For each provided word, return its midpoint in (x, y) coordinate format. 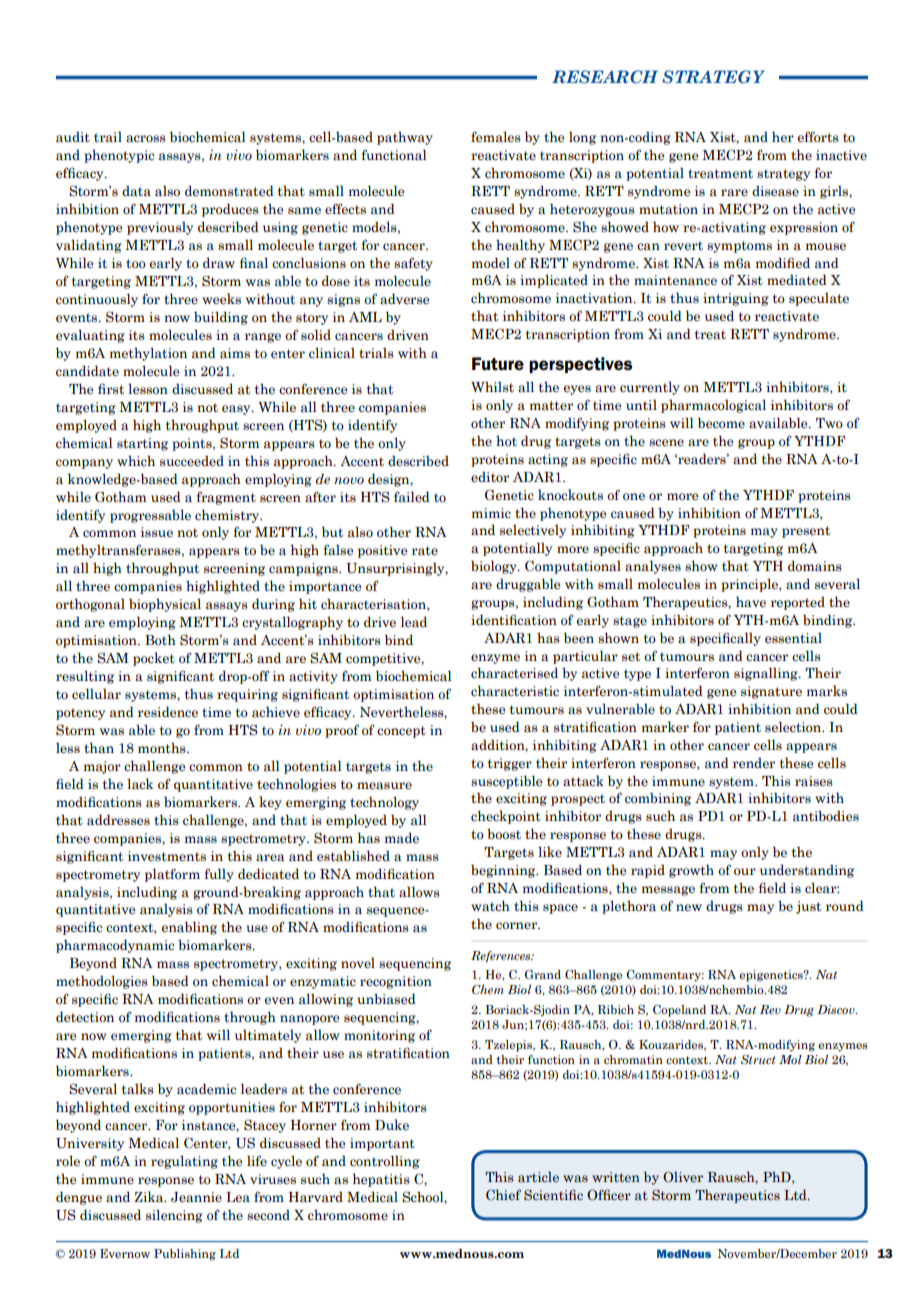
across (146, 139)
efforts (818, 136)
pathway (405, 138)
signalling (767, 674)
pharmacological (713, 406)
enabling (189, 928)
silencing (174, 1216)
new (689, 907)
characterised (514, 673)
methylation (148, 354)
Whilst (492, 386)
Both (160, 639)
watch (490, 906)
